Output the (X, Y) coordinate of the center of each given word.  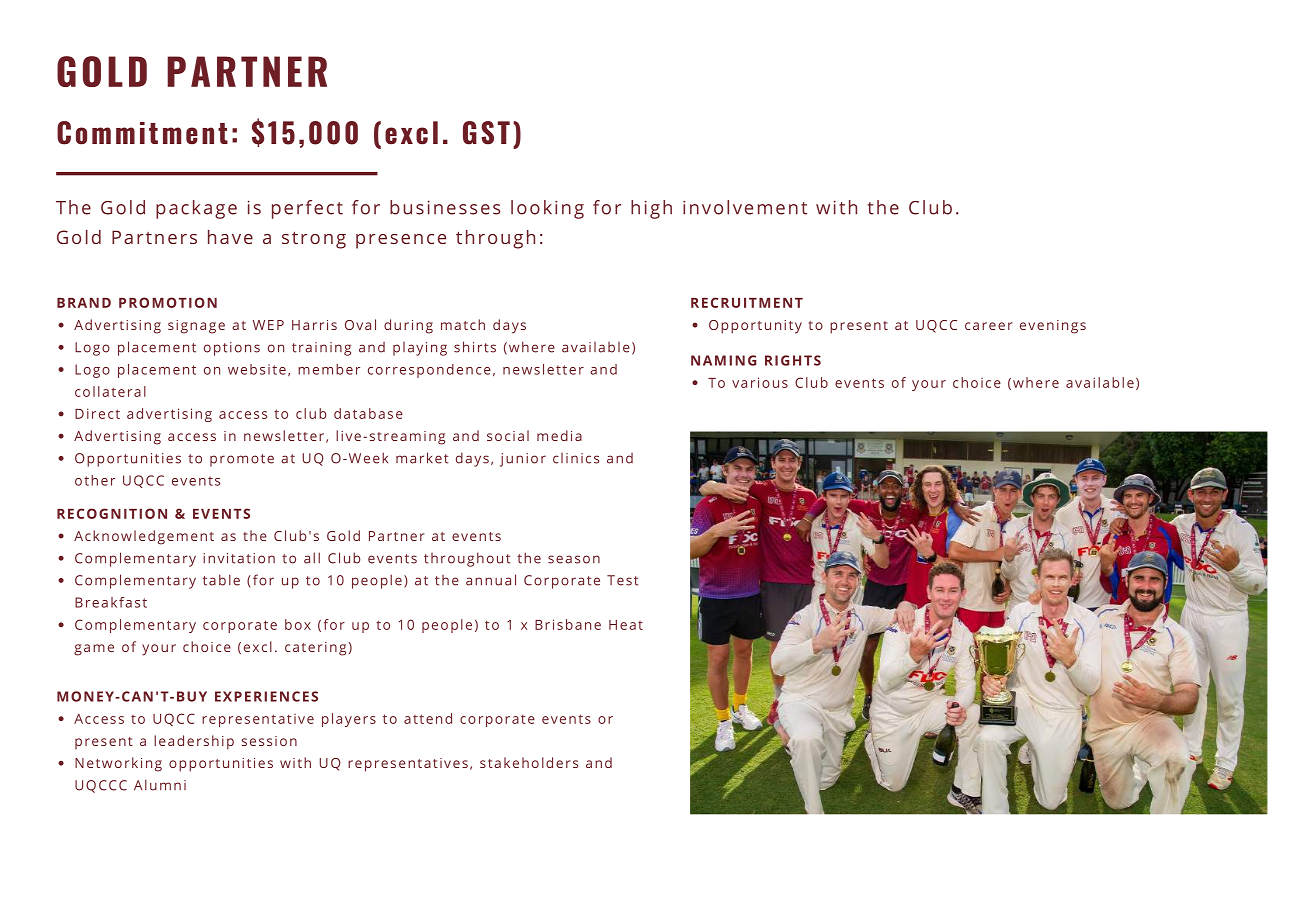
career (989, 326)
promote (242, 460)
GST (486, 133)
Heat (626, 625)
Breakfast (111, 602)
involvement (745, 207)
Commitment (142, 133)
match (463, 324)
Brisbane (568, 624)
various (760, 382)
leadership (194, 742)
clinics (576, 458)
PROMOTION (168, 302)
